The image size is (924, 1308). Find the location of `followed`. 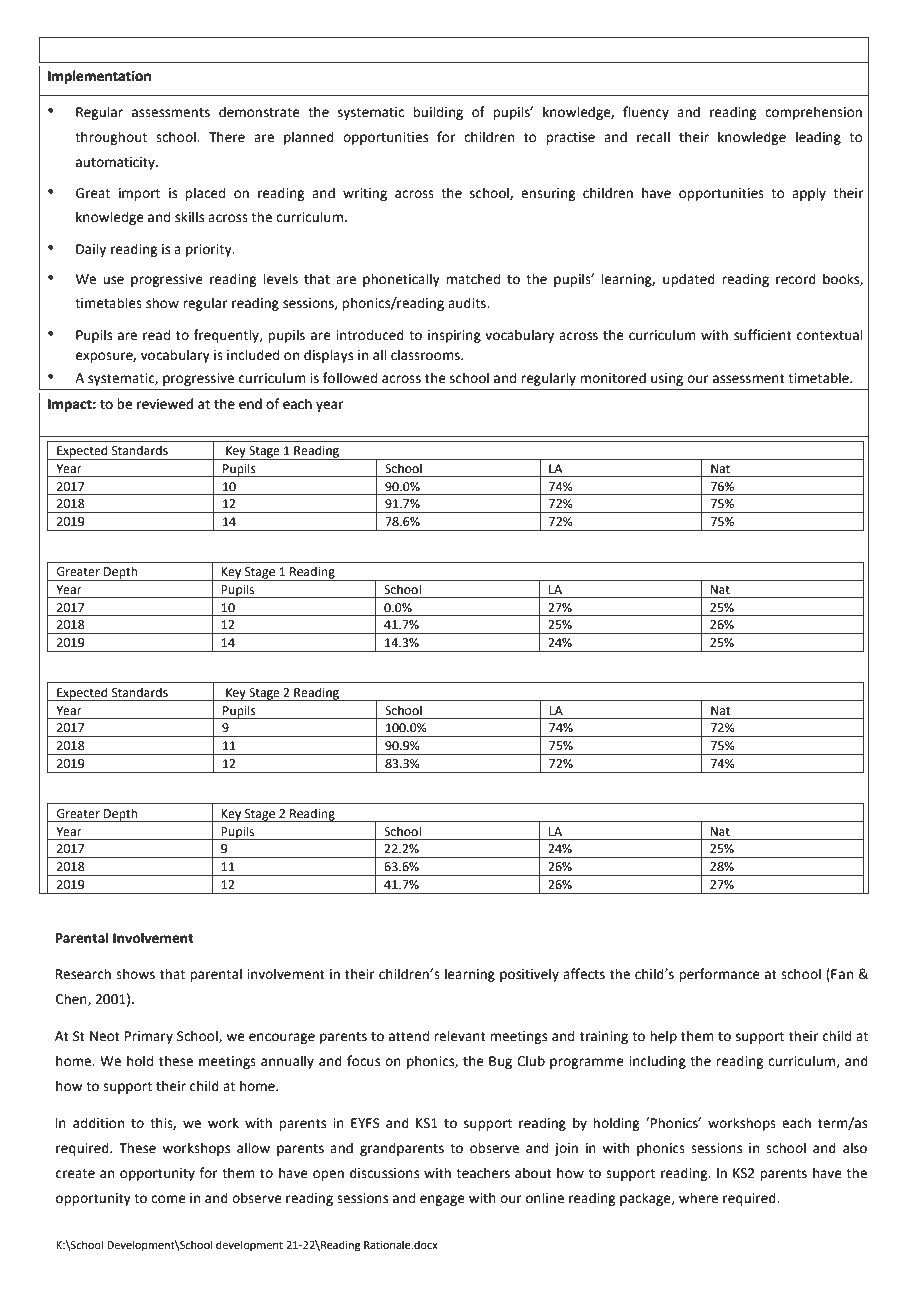

followed is located at coordinates (350, 378).
